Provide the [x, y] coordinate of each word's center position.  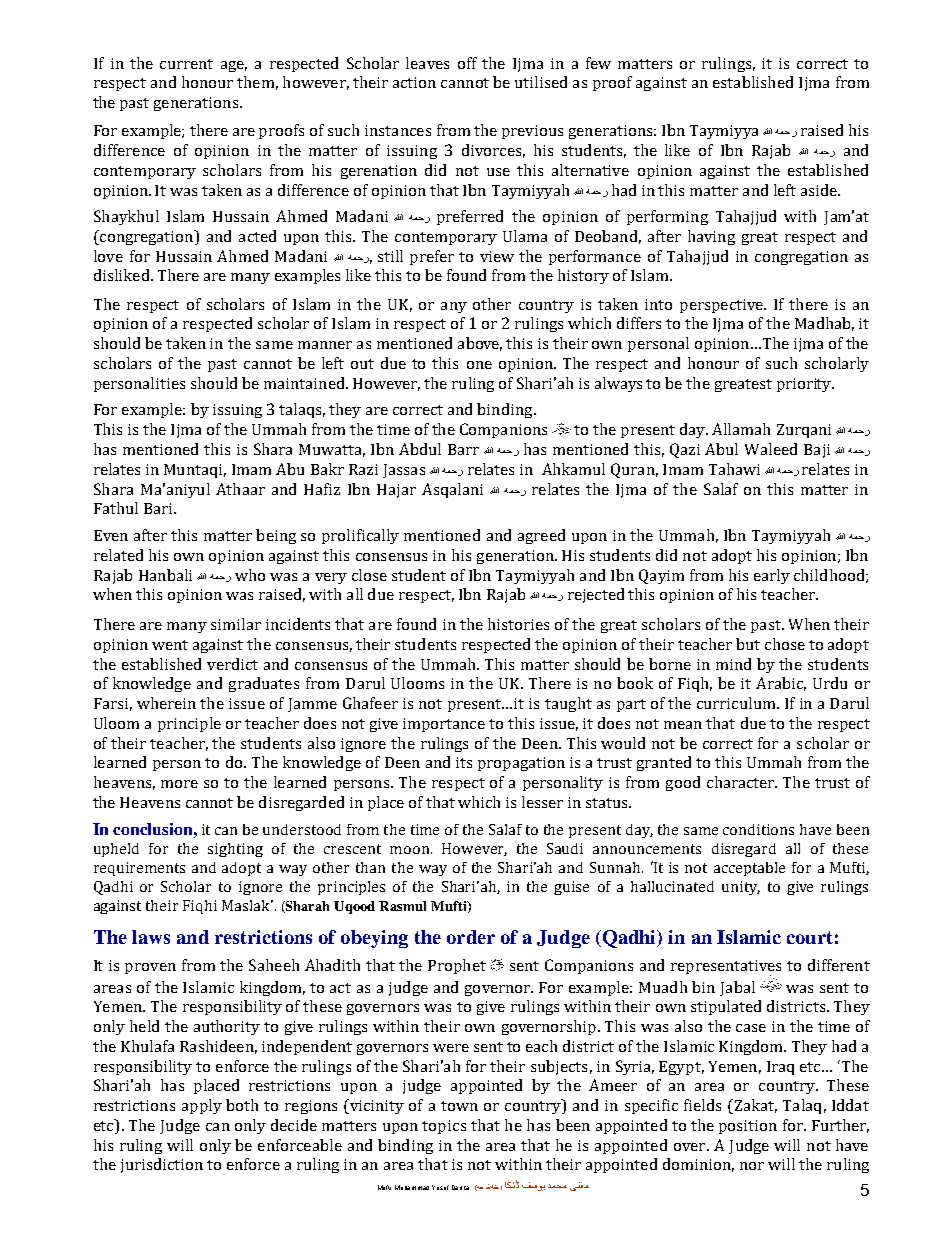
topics [444, 1127]
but [748, 644]
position [748, 1127]
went [170, 645]
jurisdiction [162, 1165]
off [467, 63]
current [186, 64]
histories [518, 624]
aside [820, 190]
